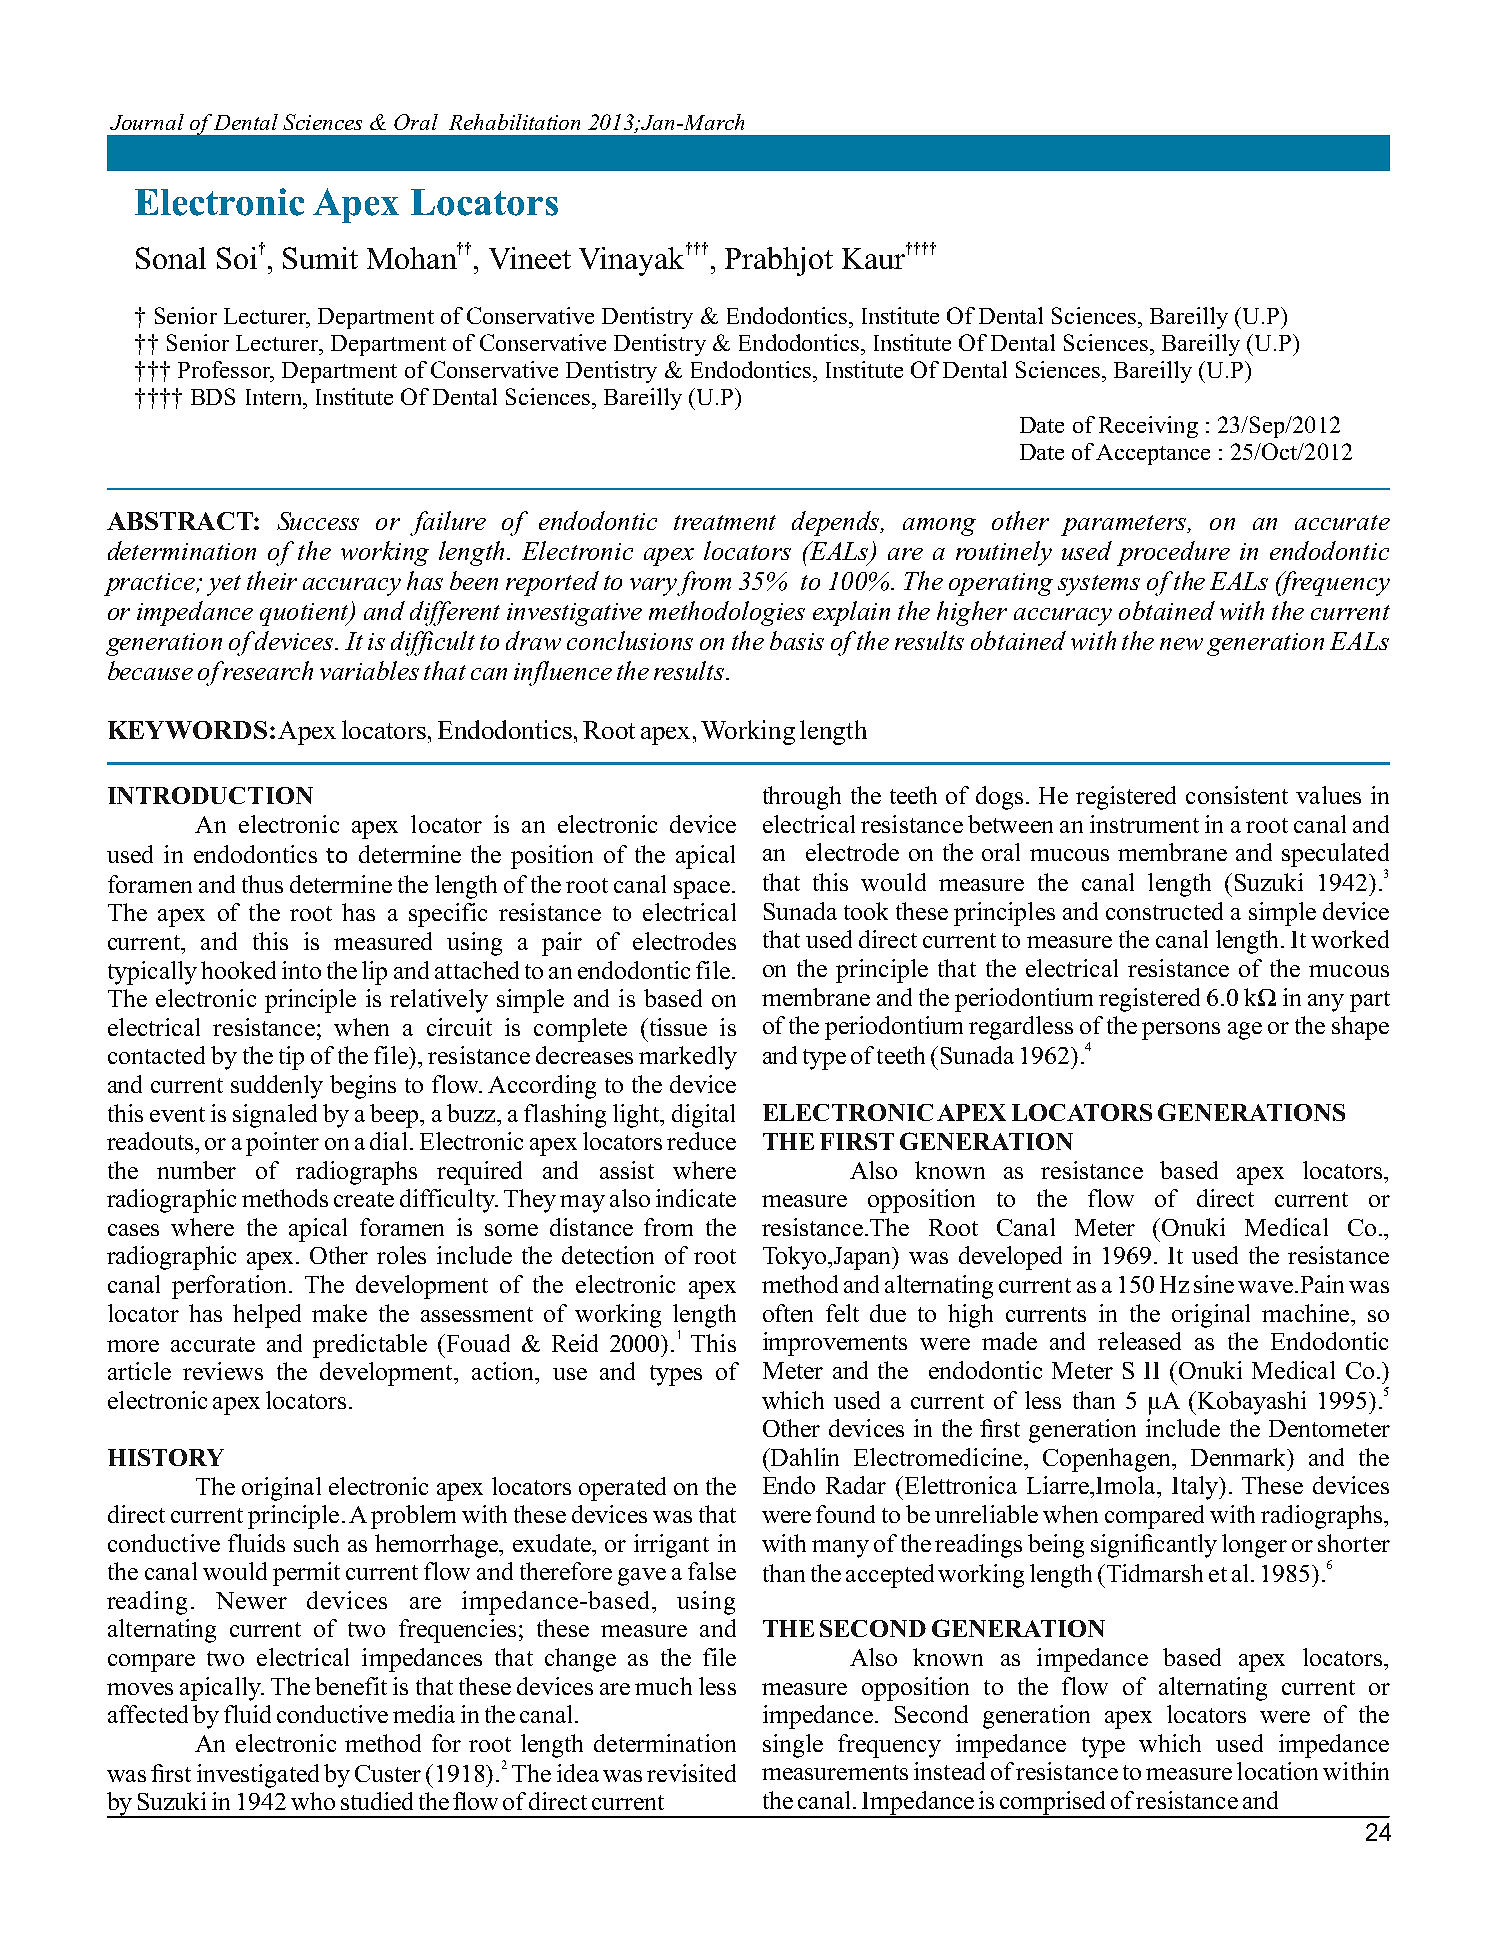 This page has height=1947, width=1504. Describe the element at coordinates (1277, 1771) in the page. I see `location` at that location.
